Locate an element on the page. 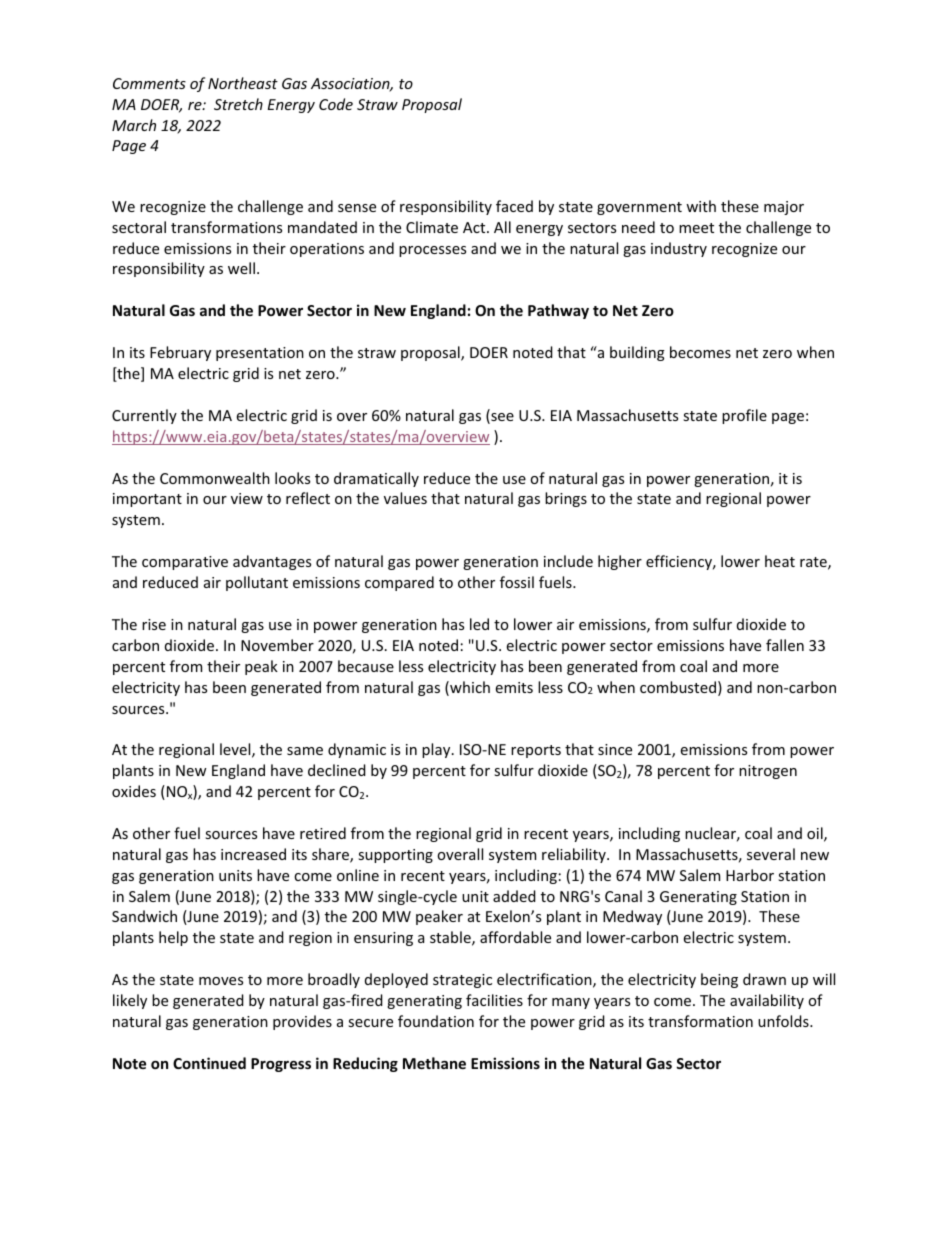 The height and width of the page is (1233, 952). comparative is located at coordinates (185, 563).
